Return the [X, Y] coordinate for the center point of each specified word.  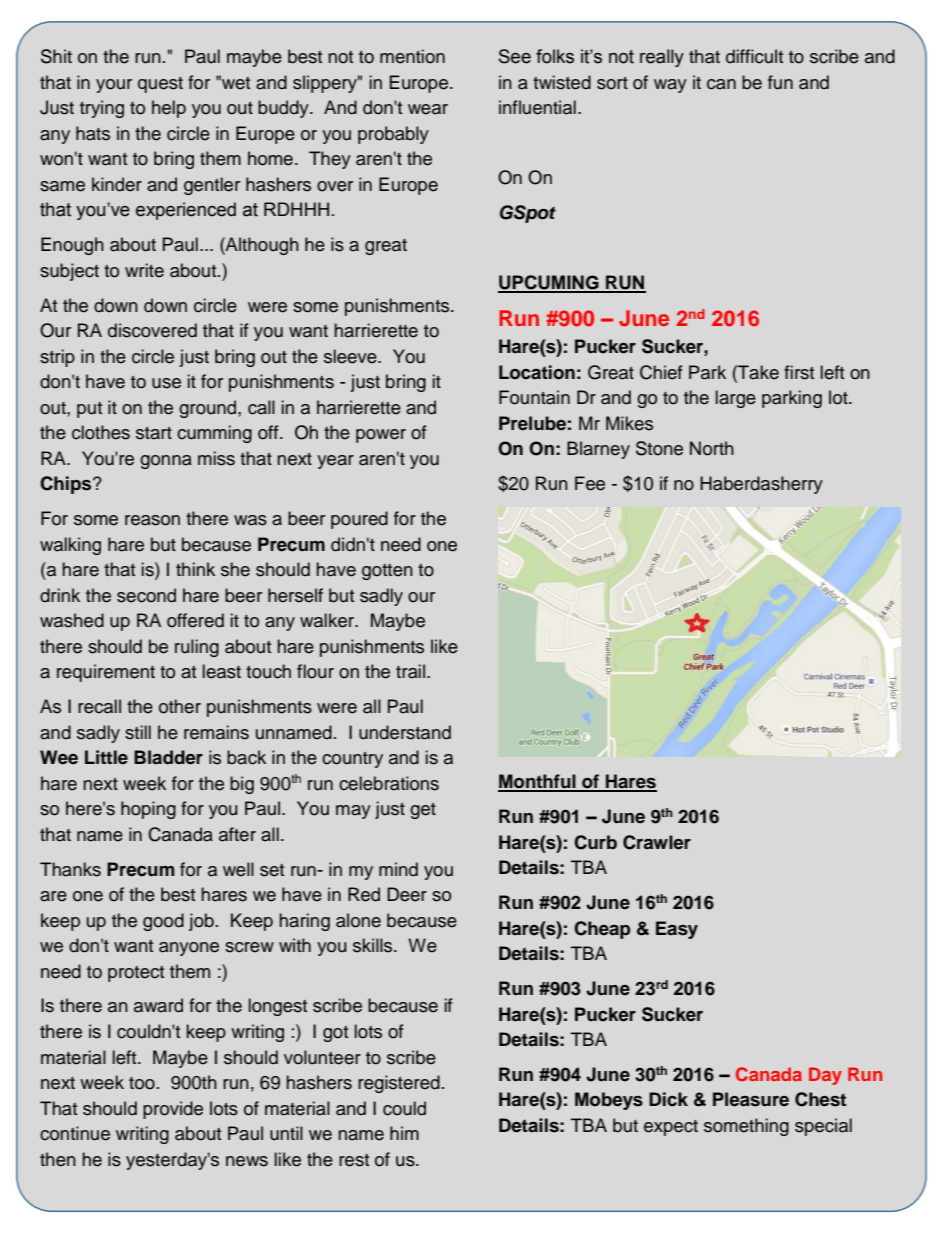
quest [160, 85]
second [146, 595]
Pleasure [751, 1099]
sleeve [351, 356]
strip [57, 358]
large [736, 399]
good [163, 922]
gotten [387, 572]
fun [780, 82]
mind [398, 869]
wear [428, 109]
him [404, 1133]
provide [173, 1110]
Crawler [657, 842]
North [712, 448]
